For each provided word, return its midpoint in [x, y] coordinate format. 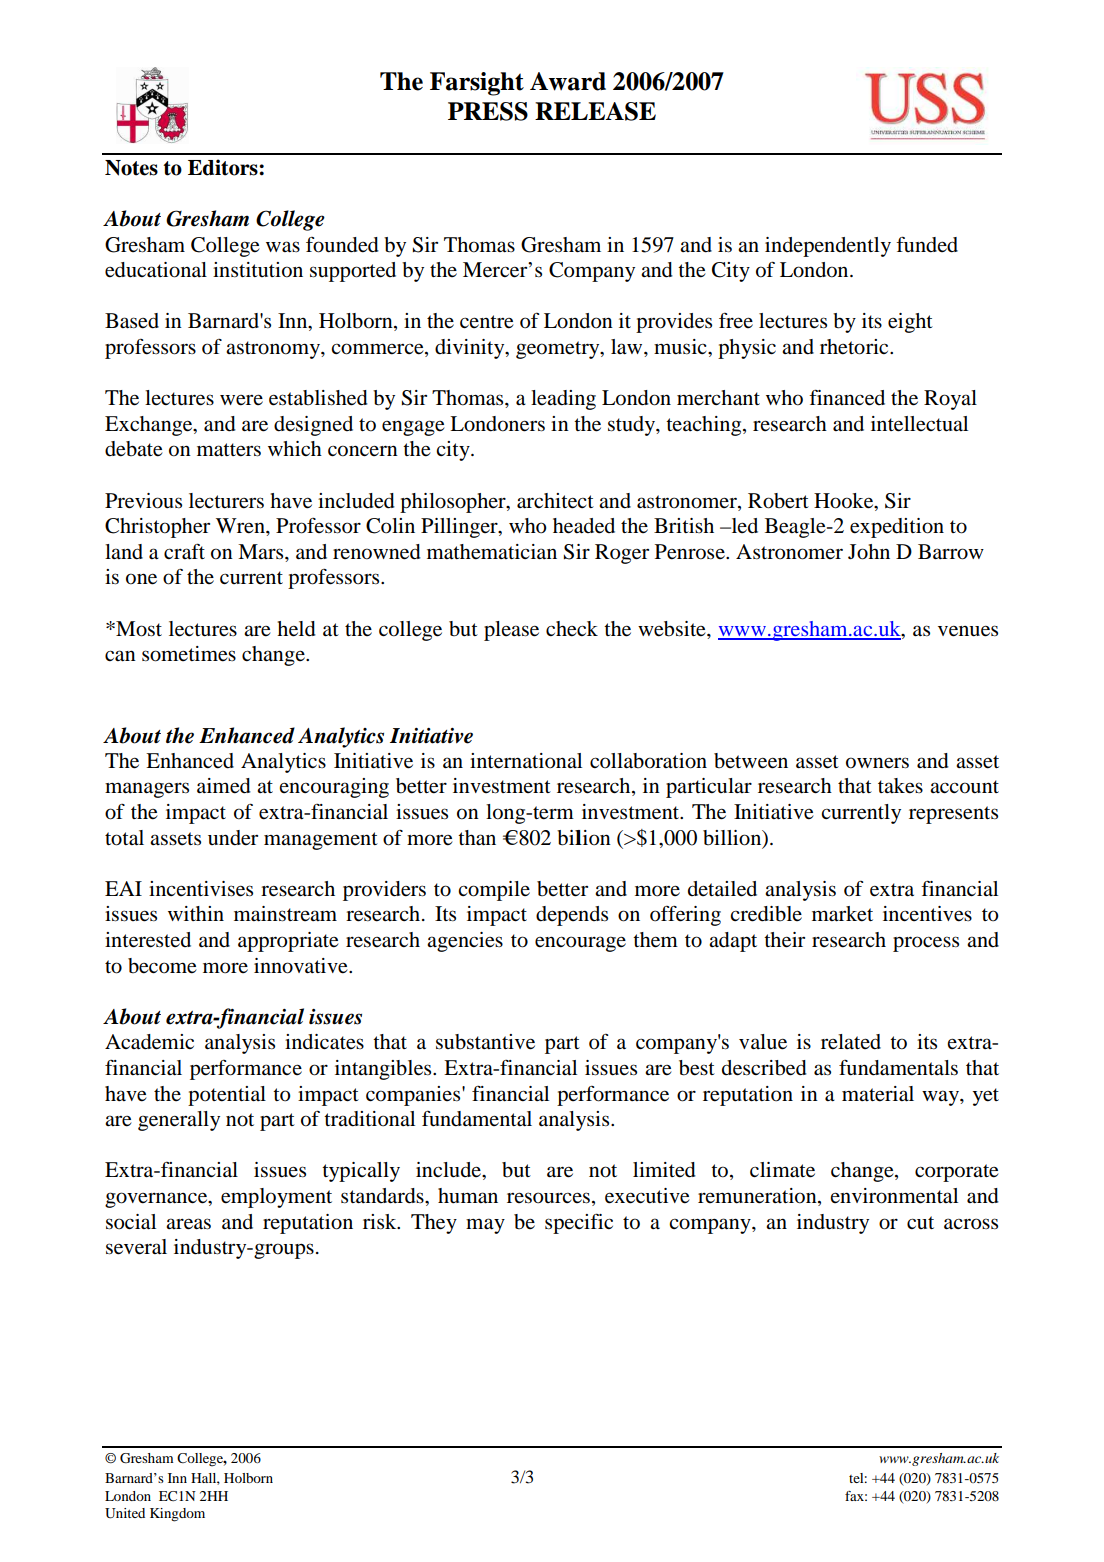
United [125, 1513]
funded [927, 244]
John [869, 552]
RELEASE [595, 111]
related [851, 1042]
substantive [485, 1042]
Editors [224, 167]
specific [579, 1223]
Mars [262, 551]
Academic [149, 1042]
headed [584, 526]
